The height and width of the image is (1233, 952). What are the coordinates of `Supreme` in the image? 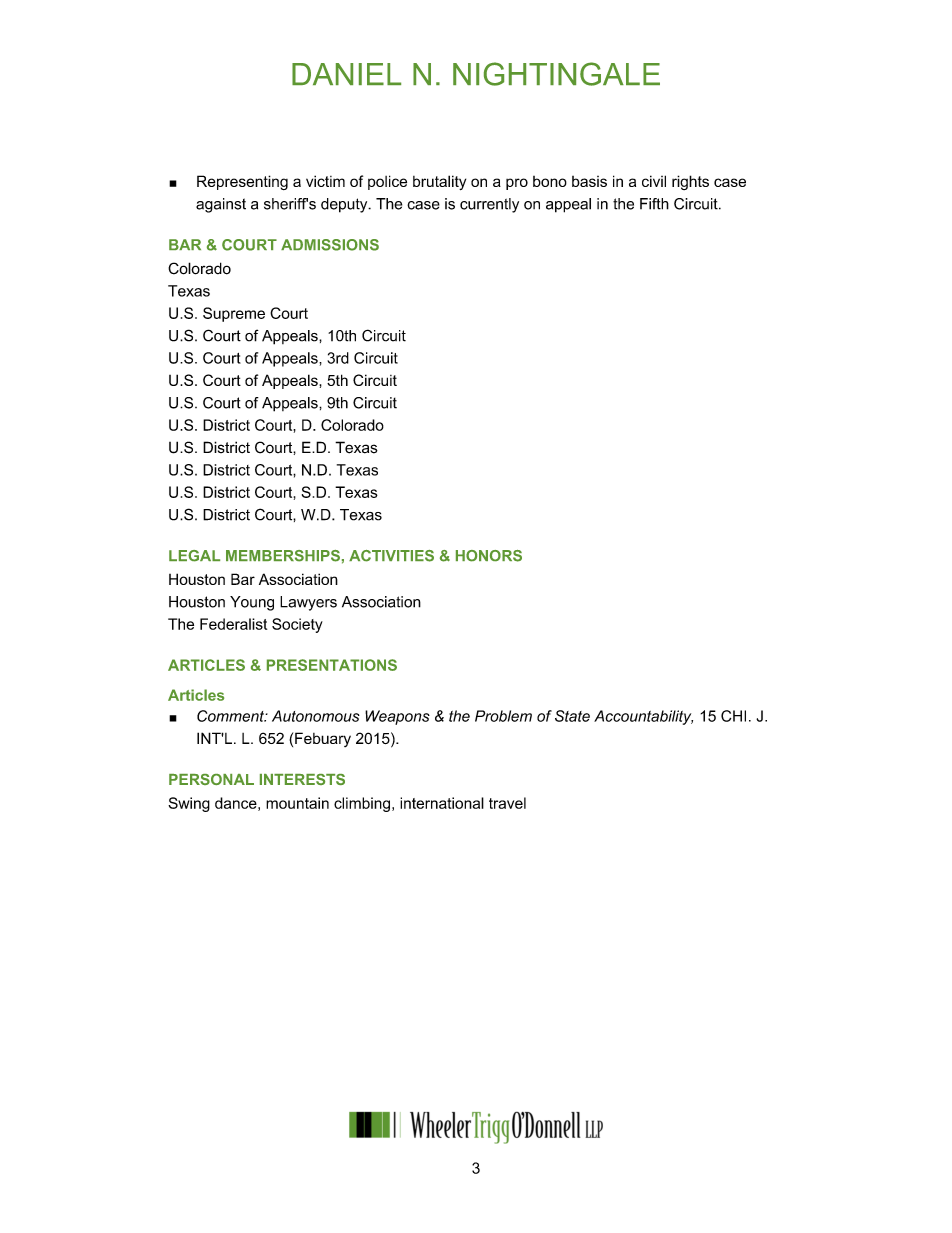 It's located at (234, 314).
